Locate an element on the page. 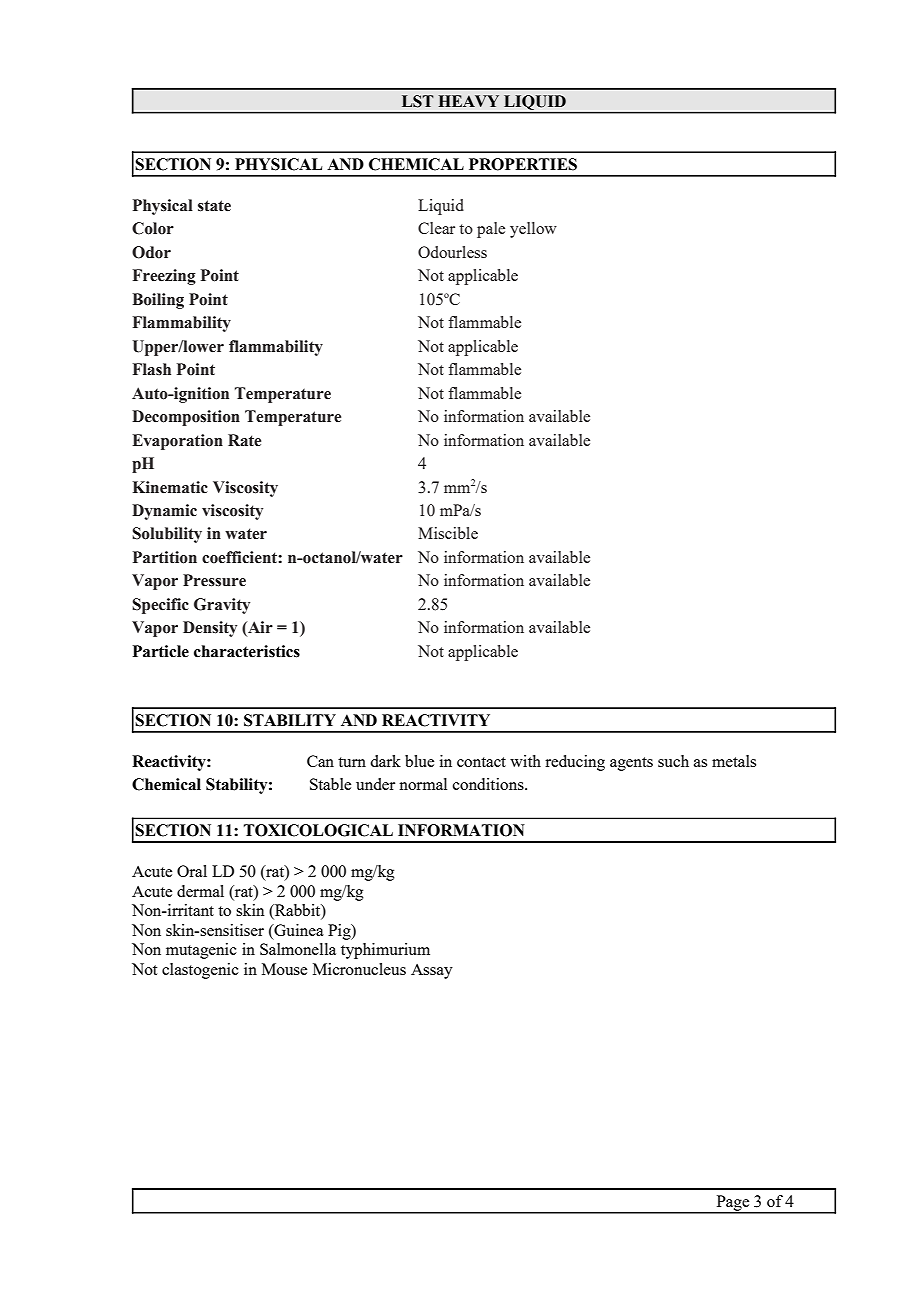 Image resolution: width=924 pixels, height=1308 pixels. LST is located at coordinates (418, 101).
